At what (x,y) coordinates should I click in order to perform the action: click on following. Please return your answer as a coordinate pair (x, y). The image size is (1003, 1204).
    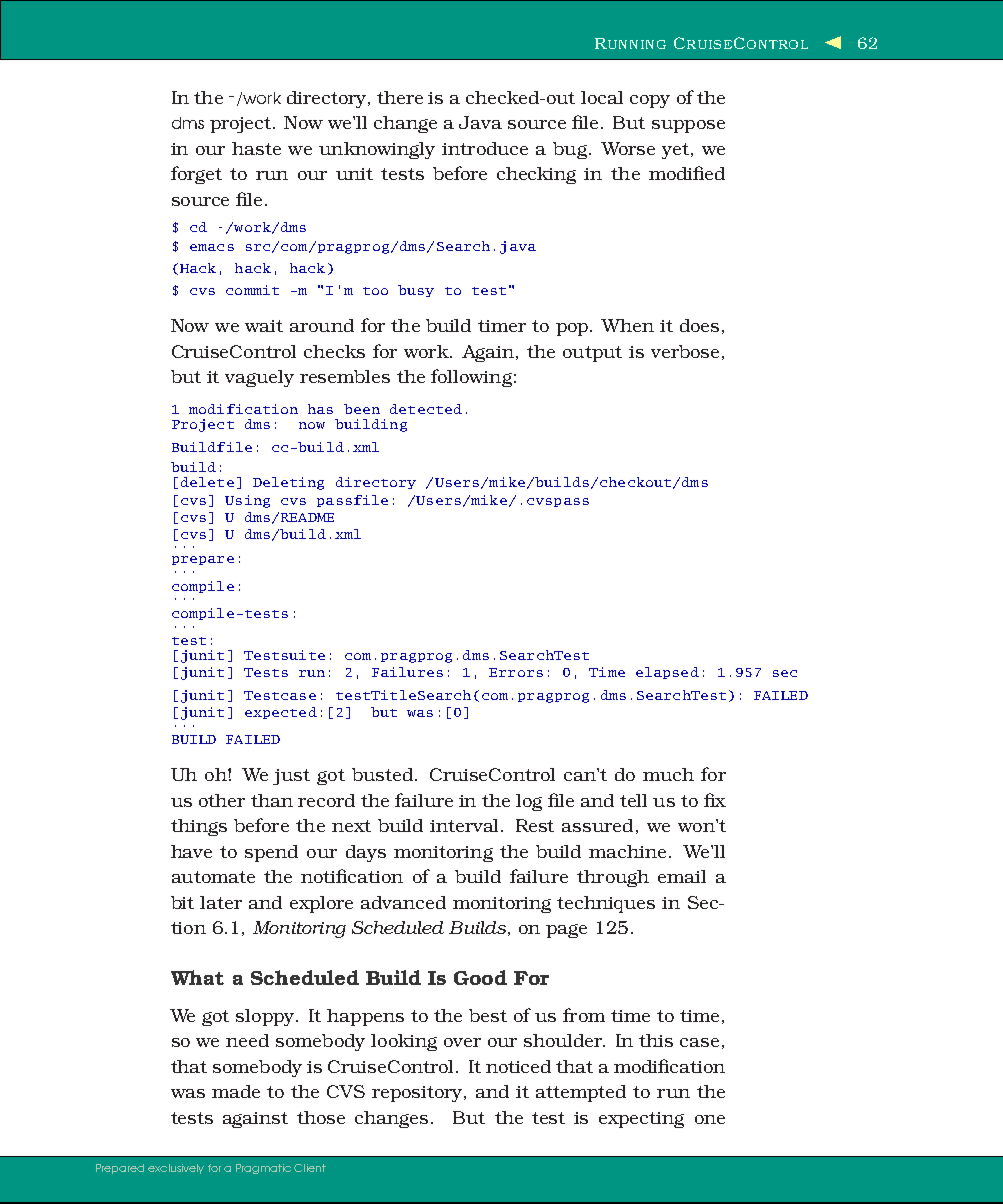
    Looking at the image, I should click on (471, 378).
